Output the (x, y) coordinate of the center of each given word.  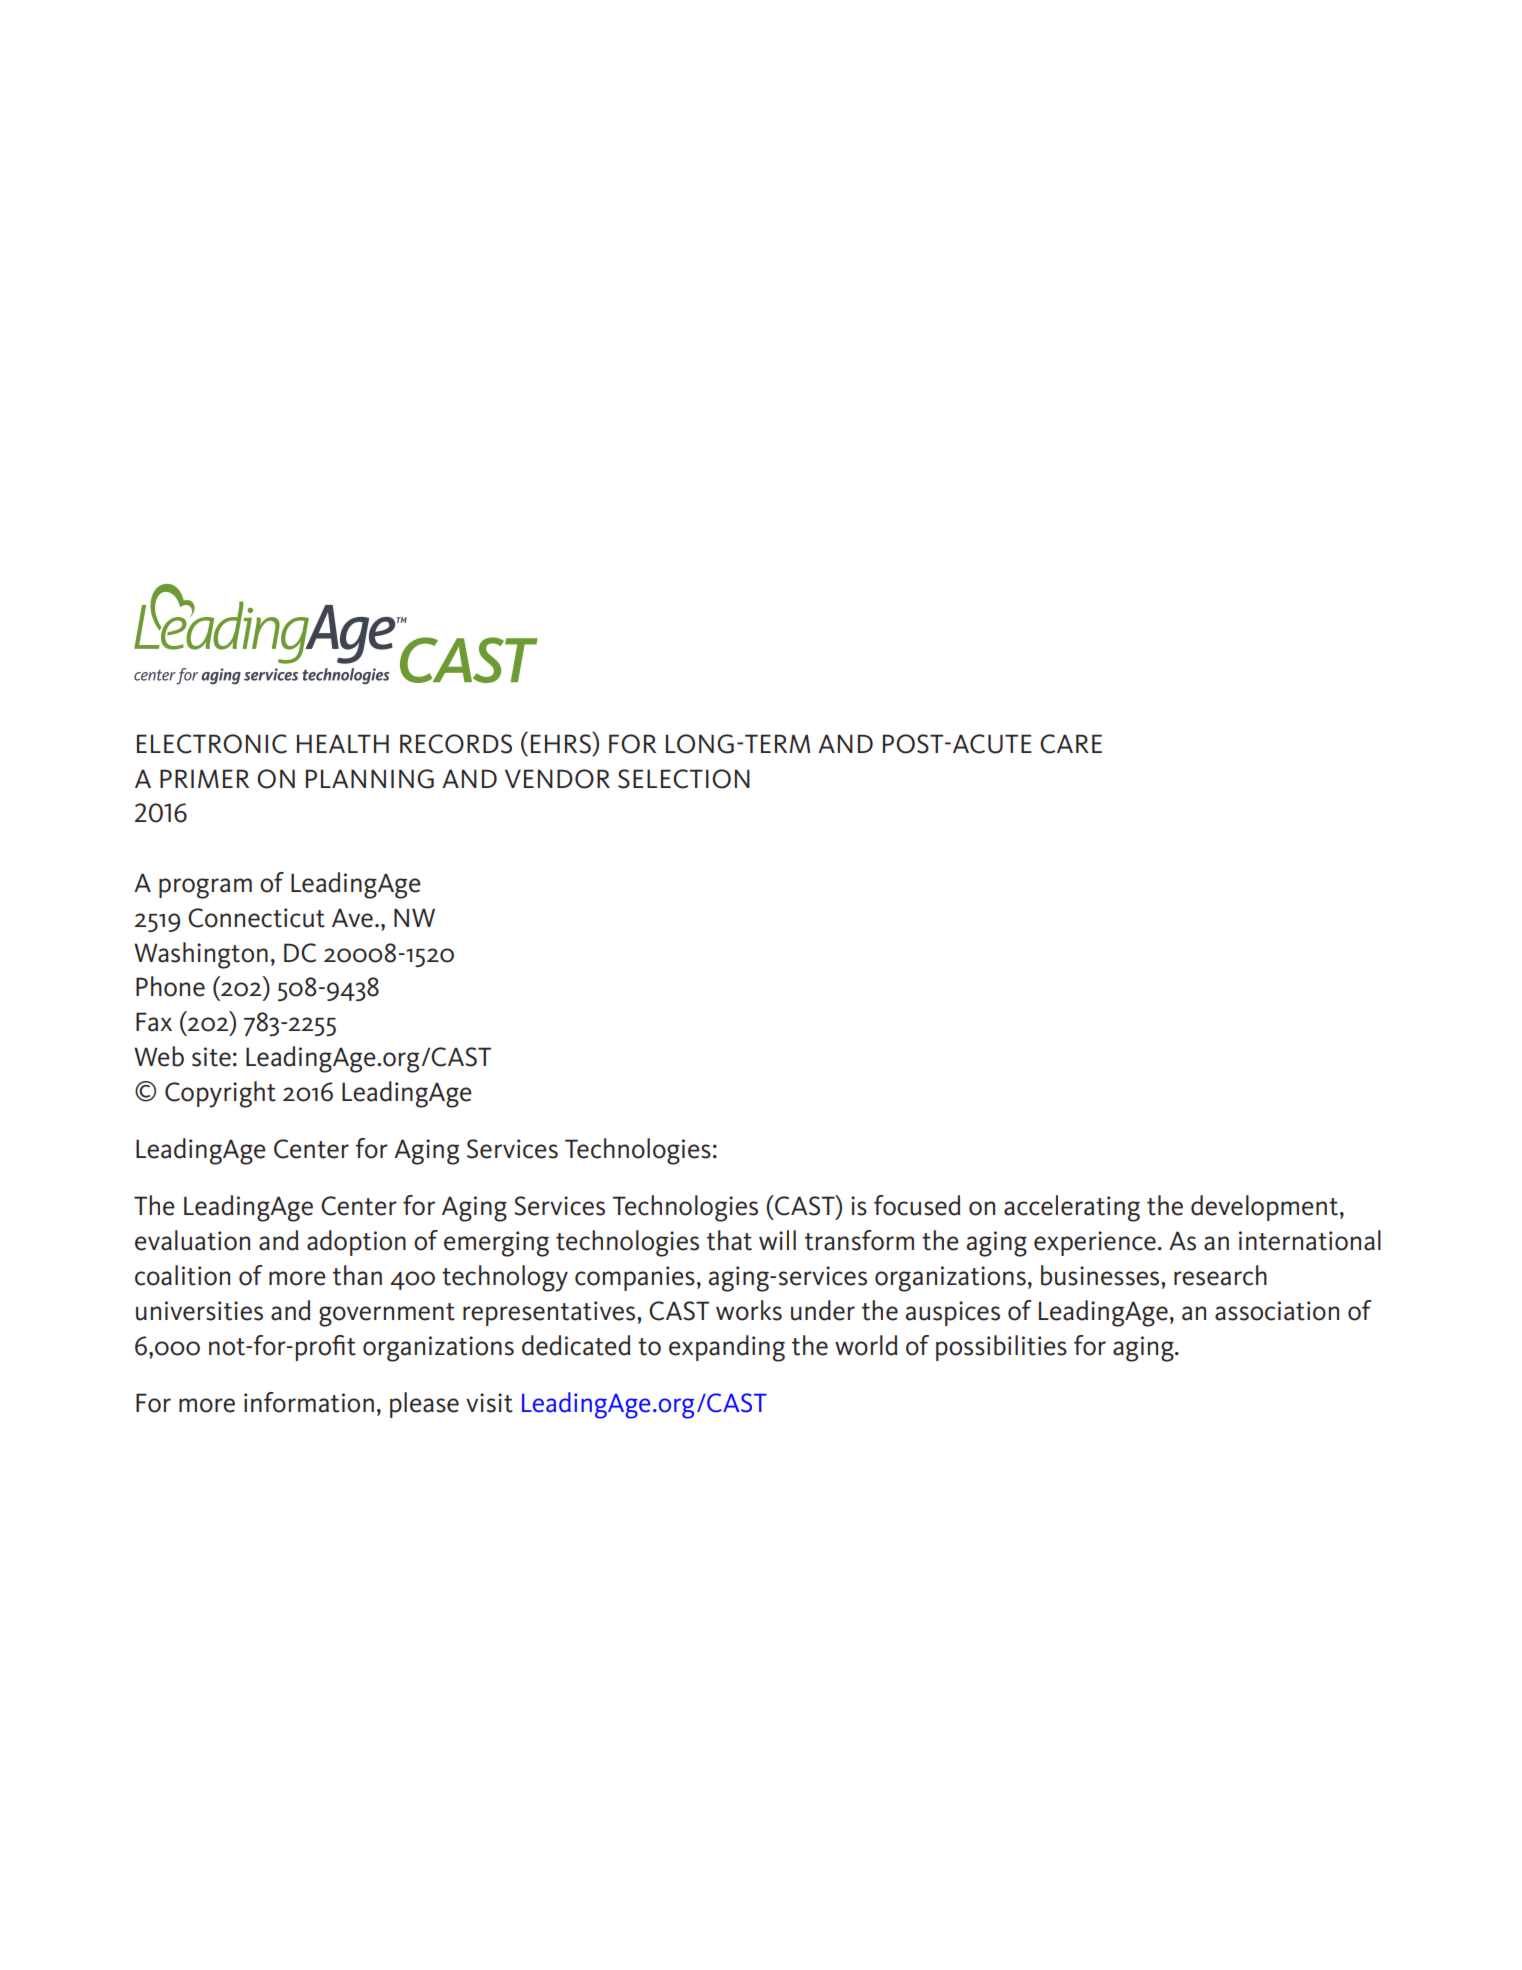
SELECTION (684, 779)
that (729, 1240)
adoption (356, 1243)
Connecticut (256, 918)
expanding (727, 1348)
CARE (1071, 744)
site (211, 1057)
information (309, 1402)
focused (917, 1205)
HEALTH (343, 743)
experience (1095, 1243)
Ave (352, 918)
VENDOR (557, 779)
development (1264, 1208)
